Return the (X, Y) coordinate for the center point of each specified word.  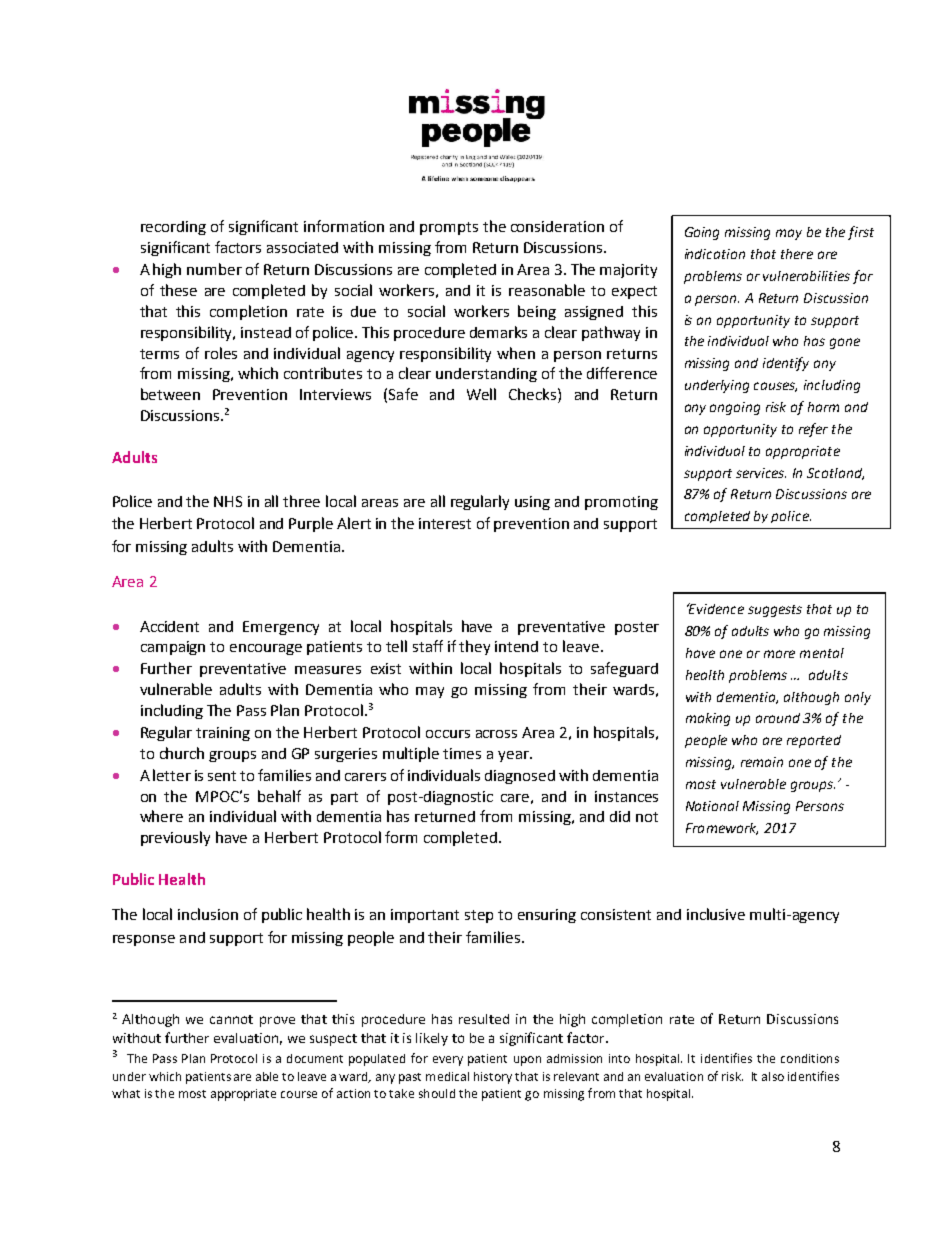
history (493, 1078)
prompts (449, 228)
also (773, 1076)
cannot (231, 1019)
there (797, 254)
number (214, 269)
